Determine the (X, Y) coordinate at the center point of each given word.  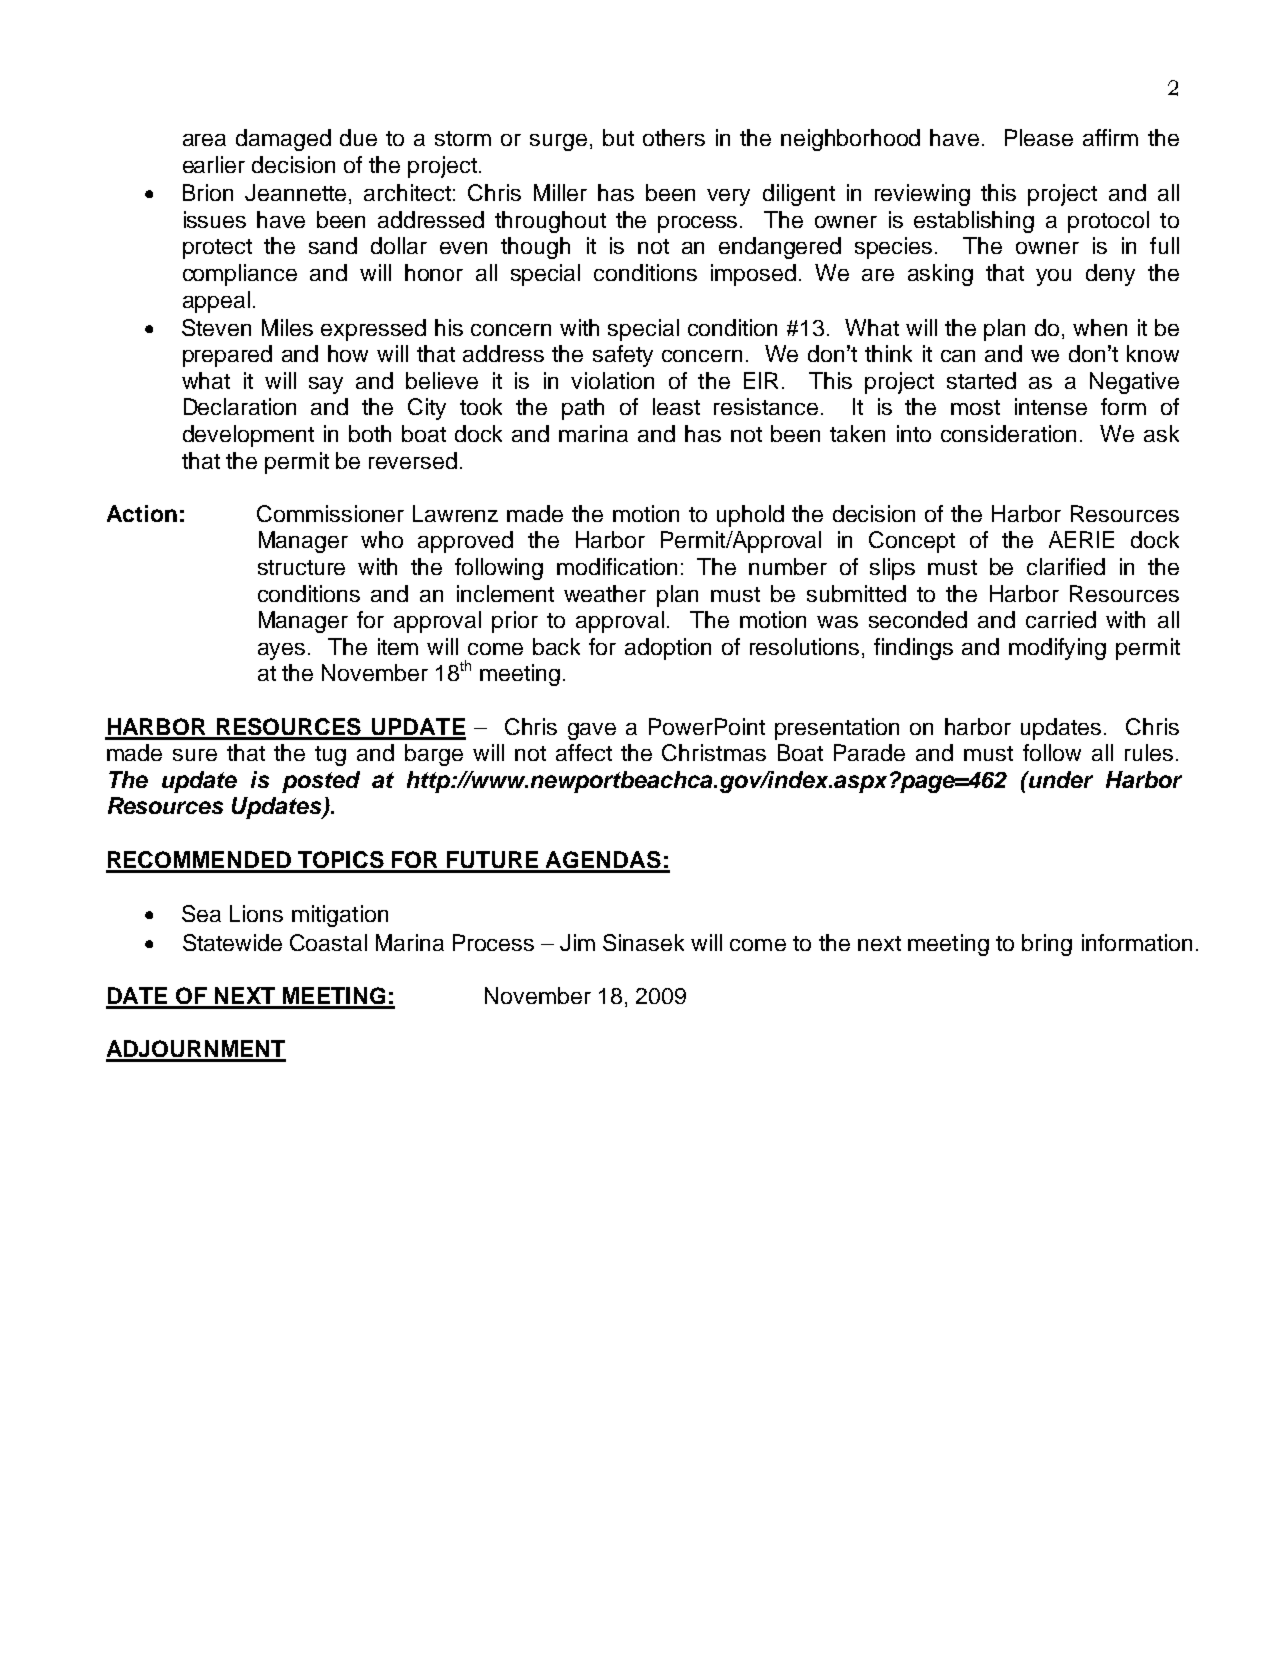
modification (617, 566)
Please (1039, 137)
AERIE (1081, 539)
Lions (256, 913)
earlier (214, 164)
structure (301, 567)
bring (1047, 945)
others (674, 137)
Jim (577, 942)
